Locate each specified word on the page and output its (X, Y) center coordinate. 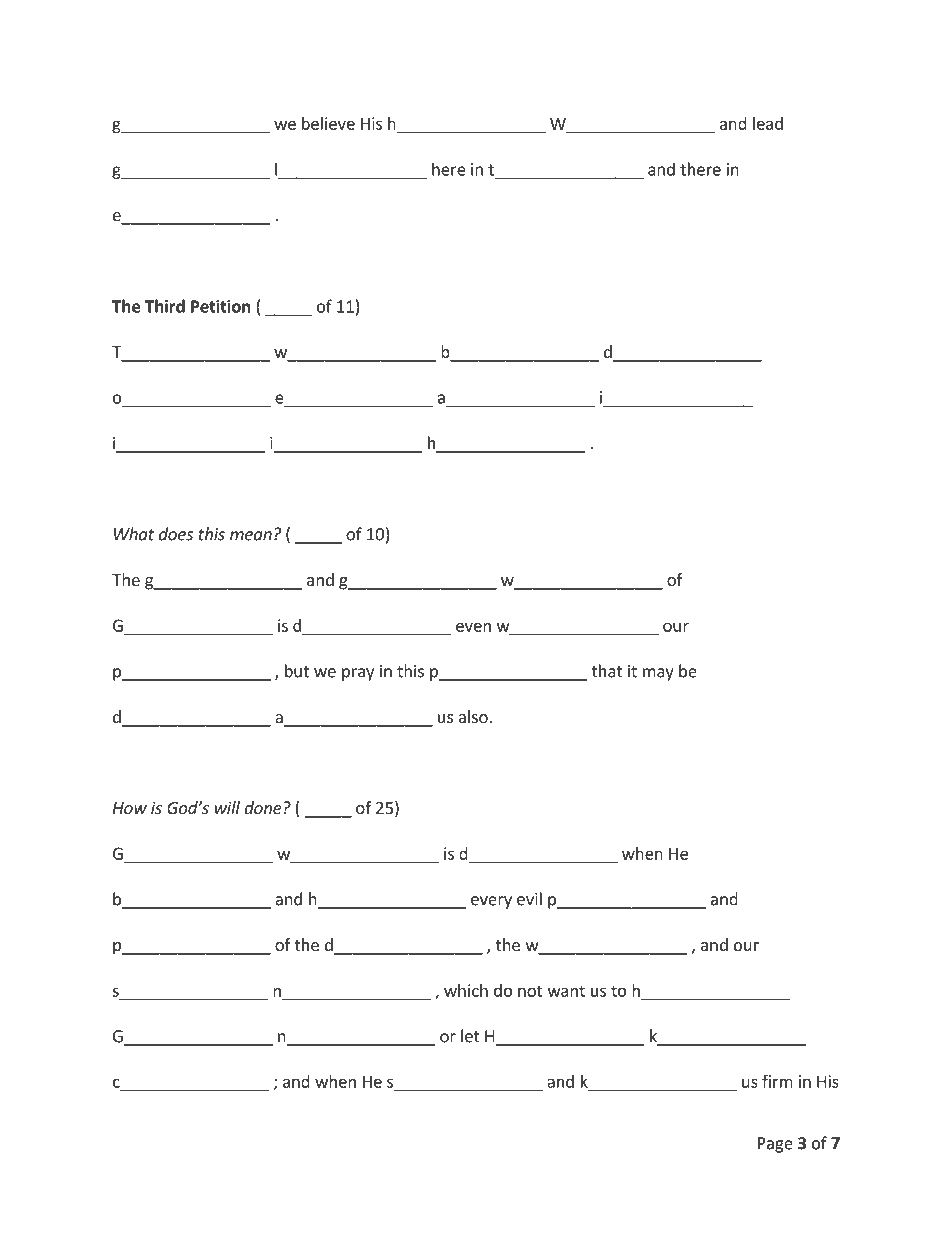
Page (775, 1145)
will (227, 807)
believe (328, 123)
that (607, 671)
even (473, 627)
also (473, 716)
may (658, 674)
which (466, 990)
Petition (220, 306)
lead (768, 123)
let (470, 1036)
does (176, 534)
